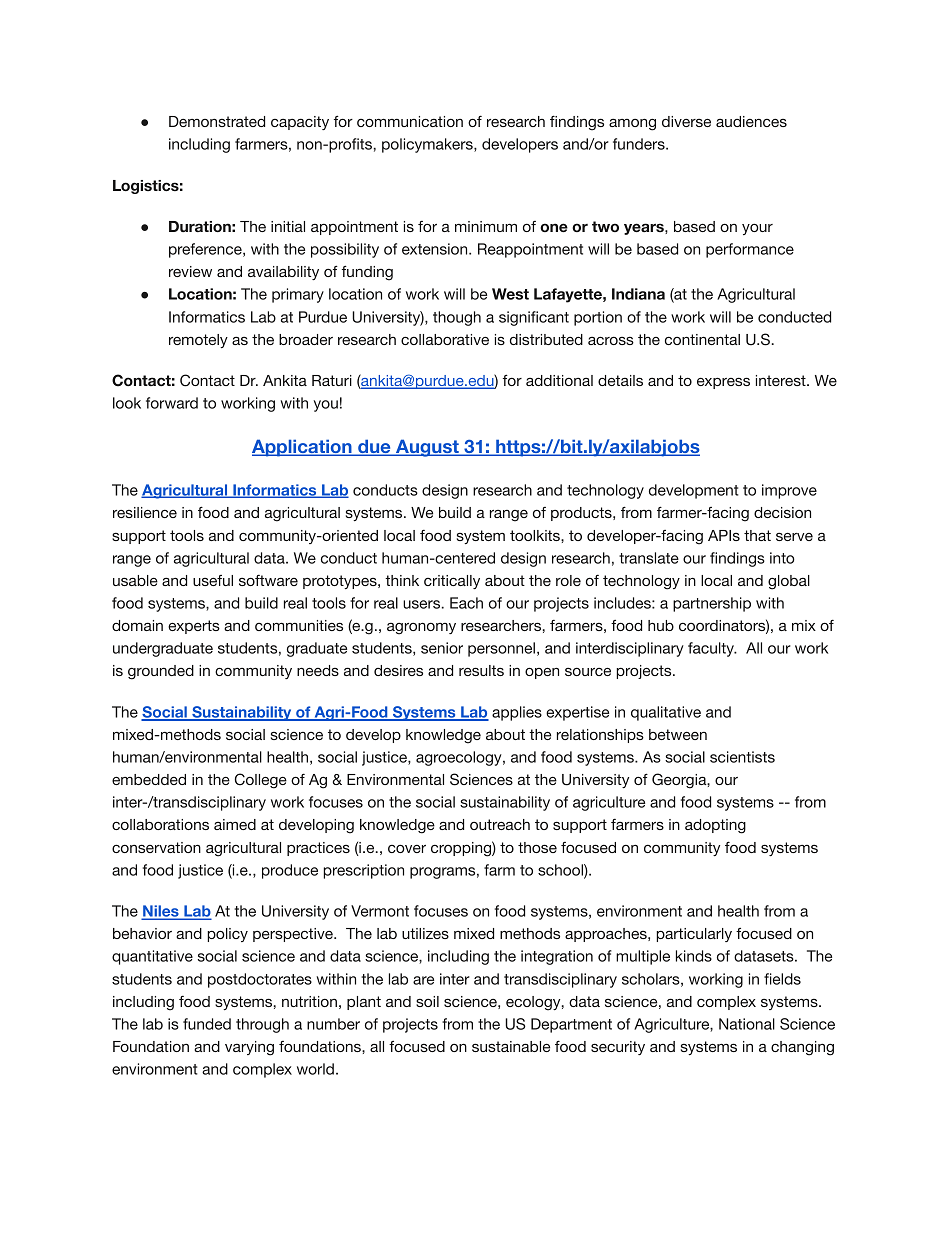 The height and width of the image is (1233, 952). Describe the element at coordinates (217, 121) in the image. I see `Demonstrated` at that location.
